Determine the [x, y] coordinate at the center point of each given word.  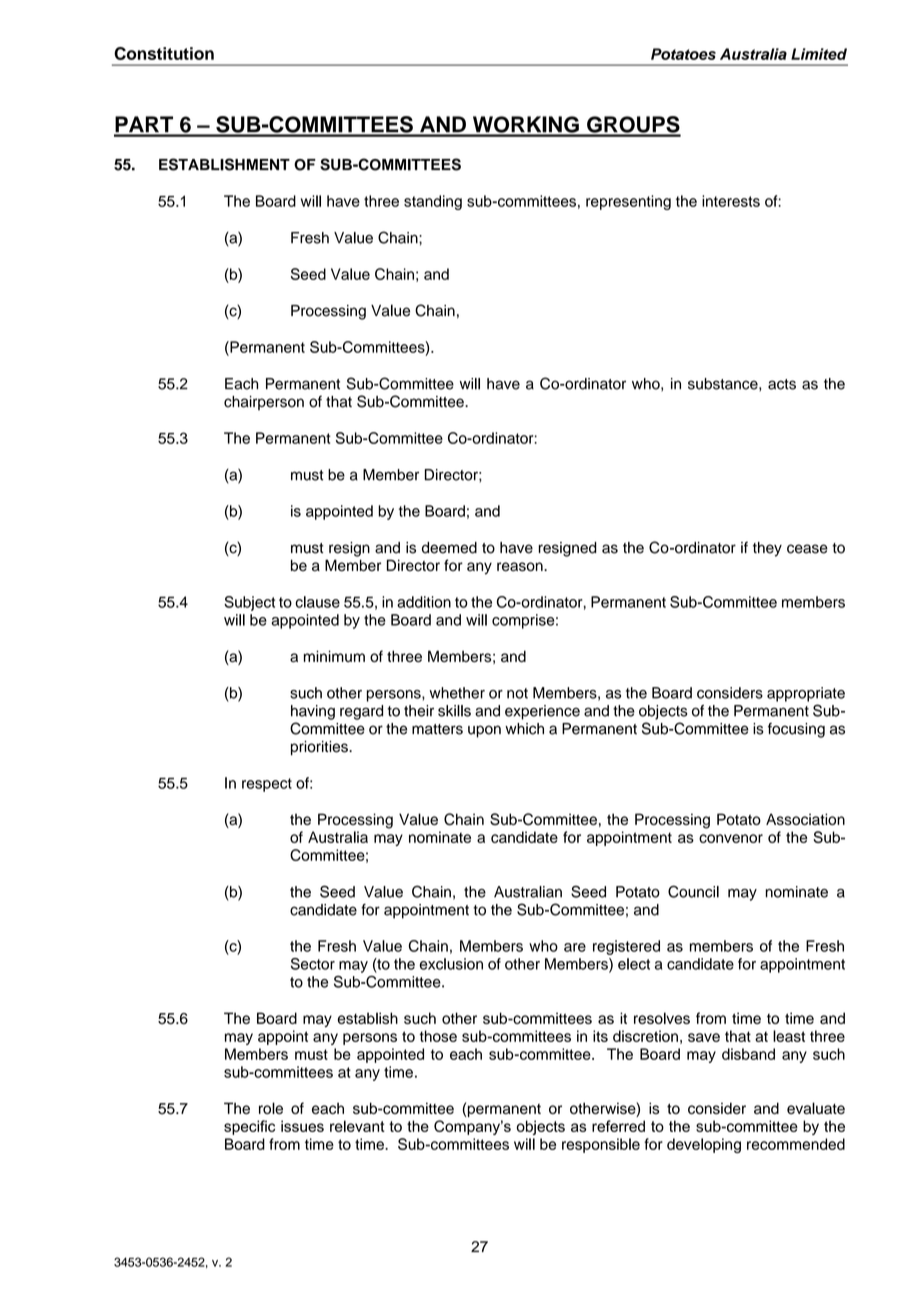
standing [433, 202]
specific [249, 1127]
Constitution [164, 53]
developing [704, 1145]
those [438, 1036]
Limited [819, 54]
